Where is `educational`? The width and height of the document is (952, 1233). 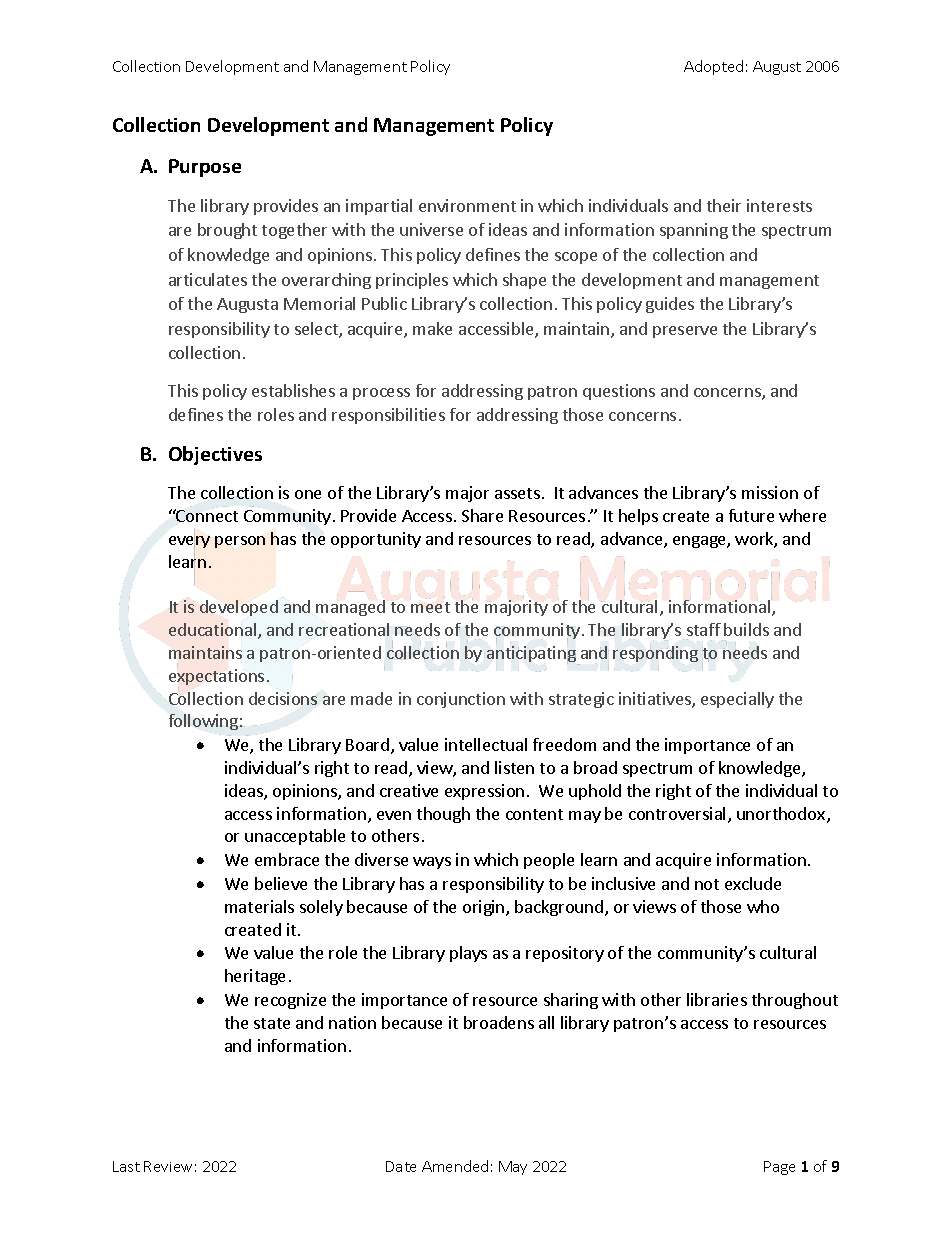 educational is located at coordinates (212, 629).
